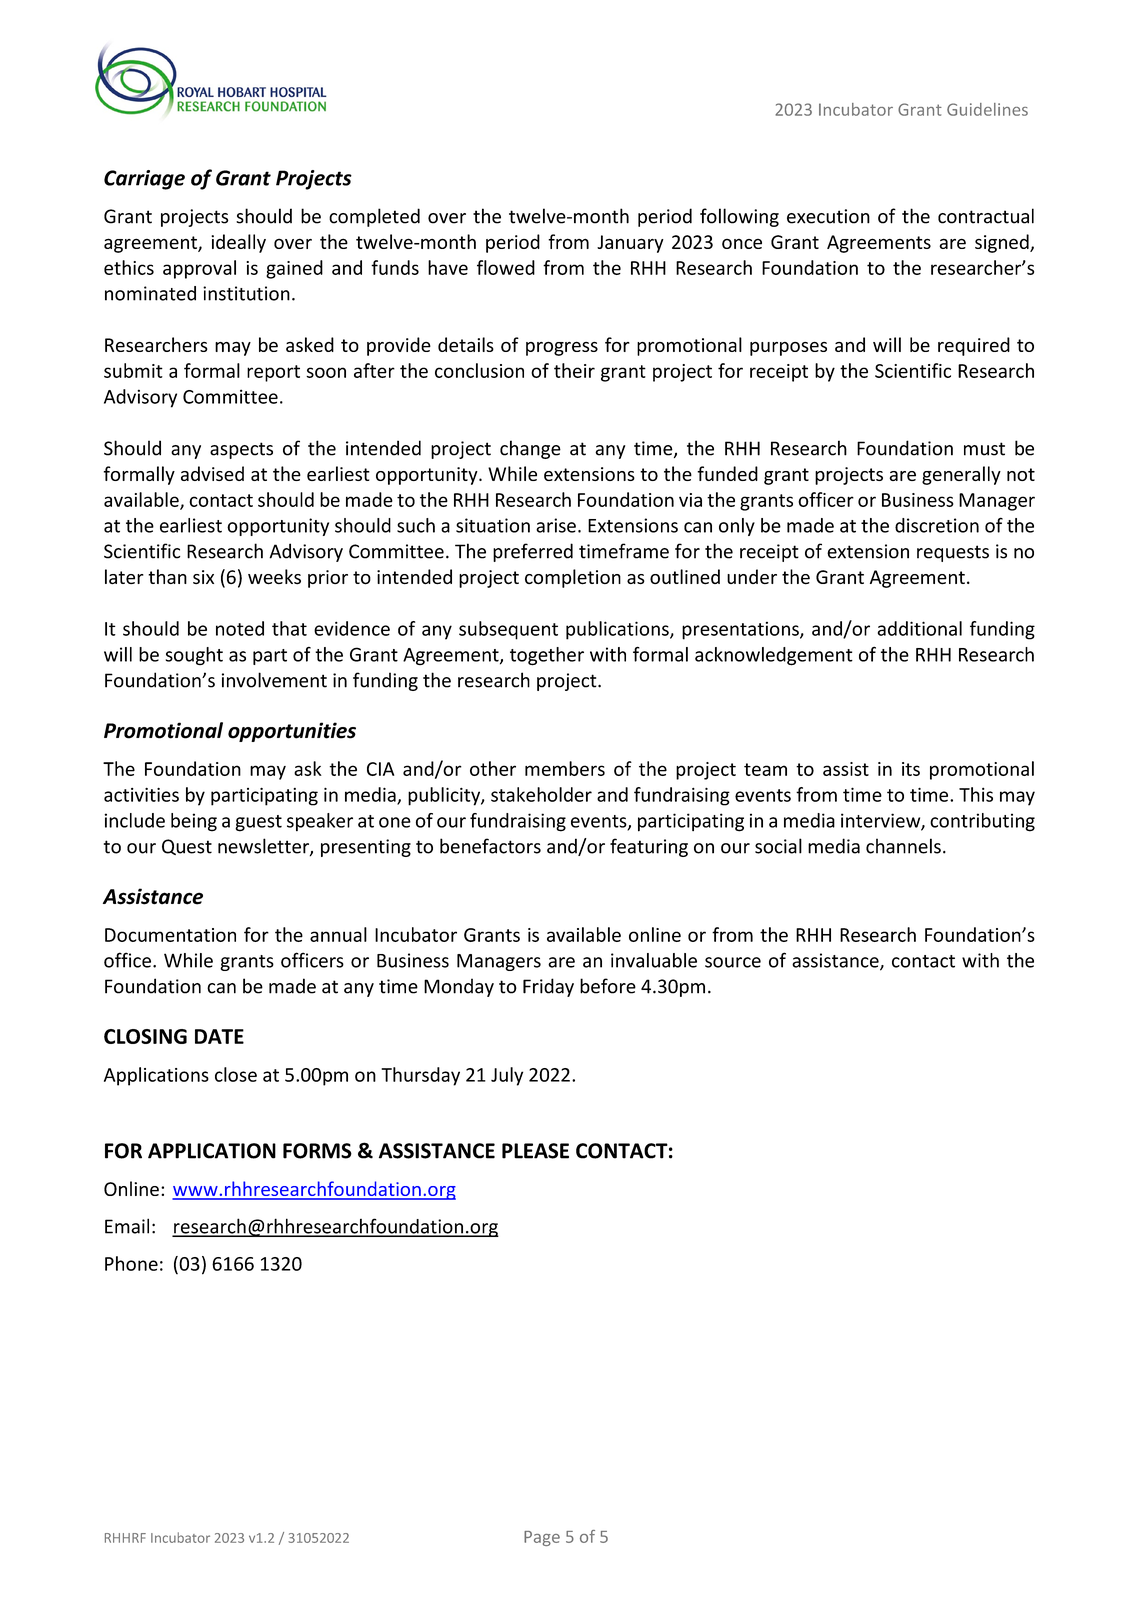 This screenshot has width=1143, height=1617. I want to click on Page, so click(542, 1538).
